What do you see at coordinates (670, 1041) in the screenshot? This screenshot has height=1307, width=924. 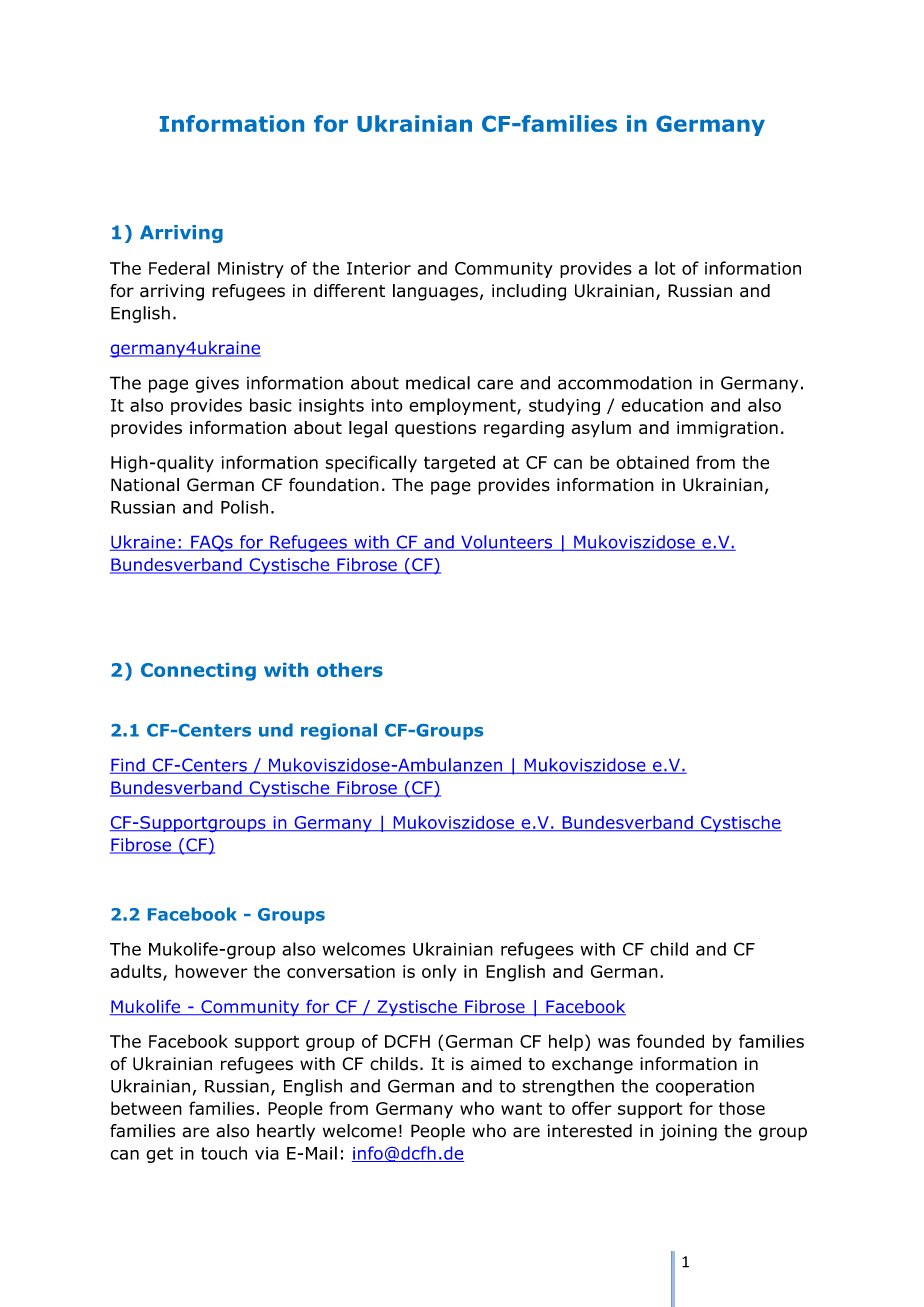 I see `founded` at bounding box center [670, 1041].
